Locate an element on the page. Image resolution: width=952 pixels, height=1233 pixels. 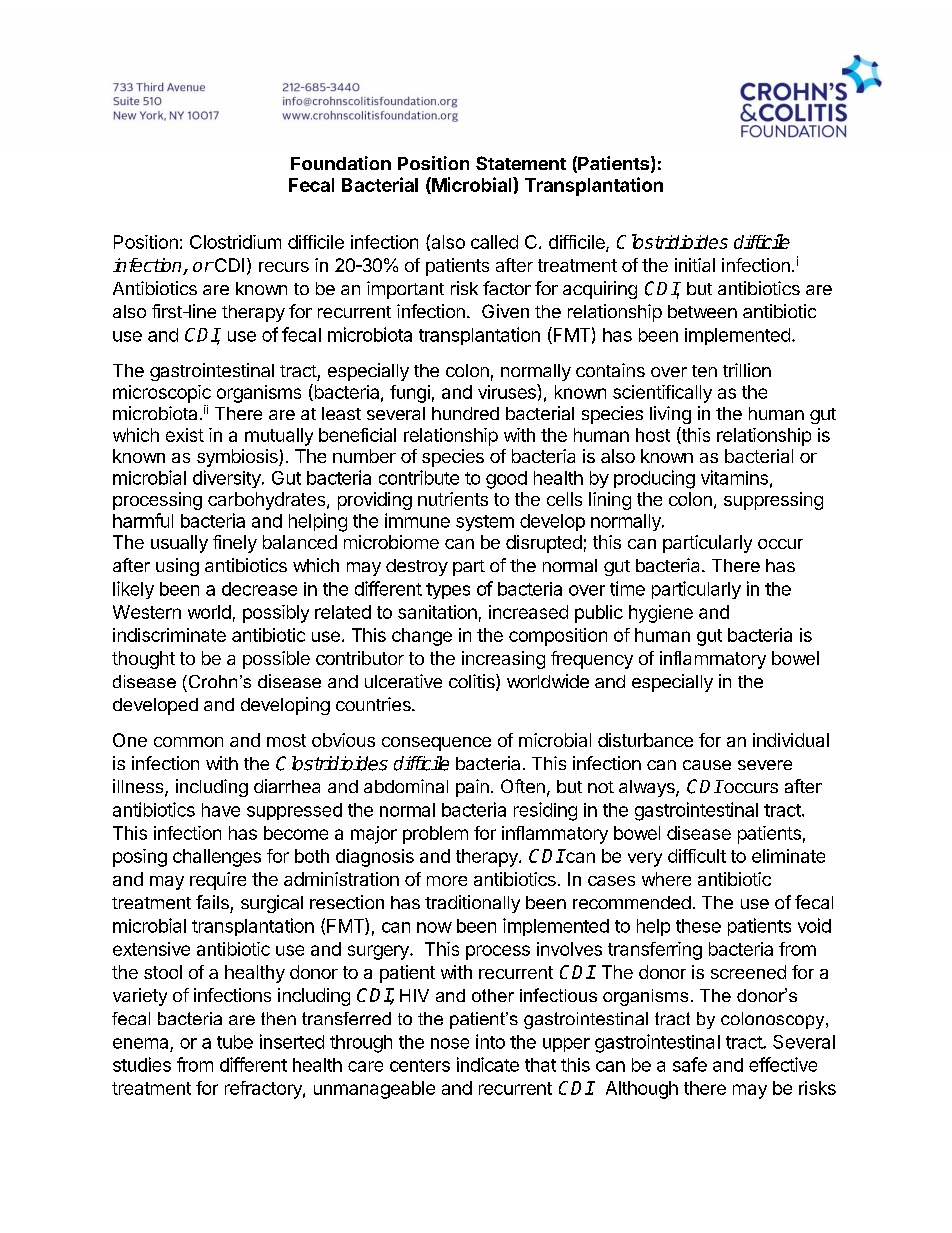
Clostridium is located at coordinates (235, 242).
